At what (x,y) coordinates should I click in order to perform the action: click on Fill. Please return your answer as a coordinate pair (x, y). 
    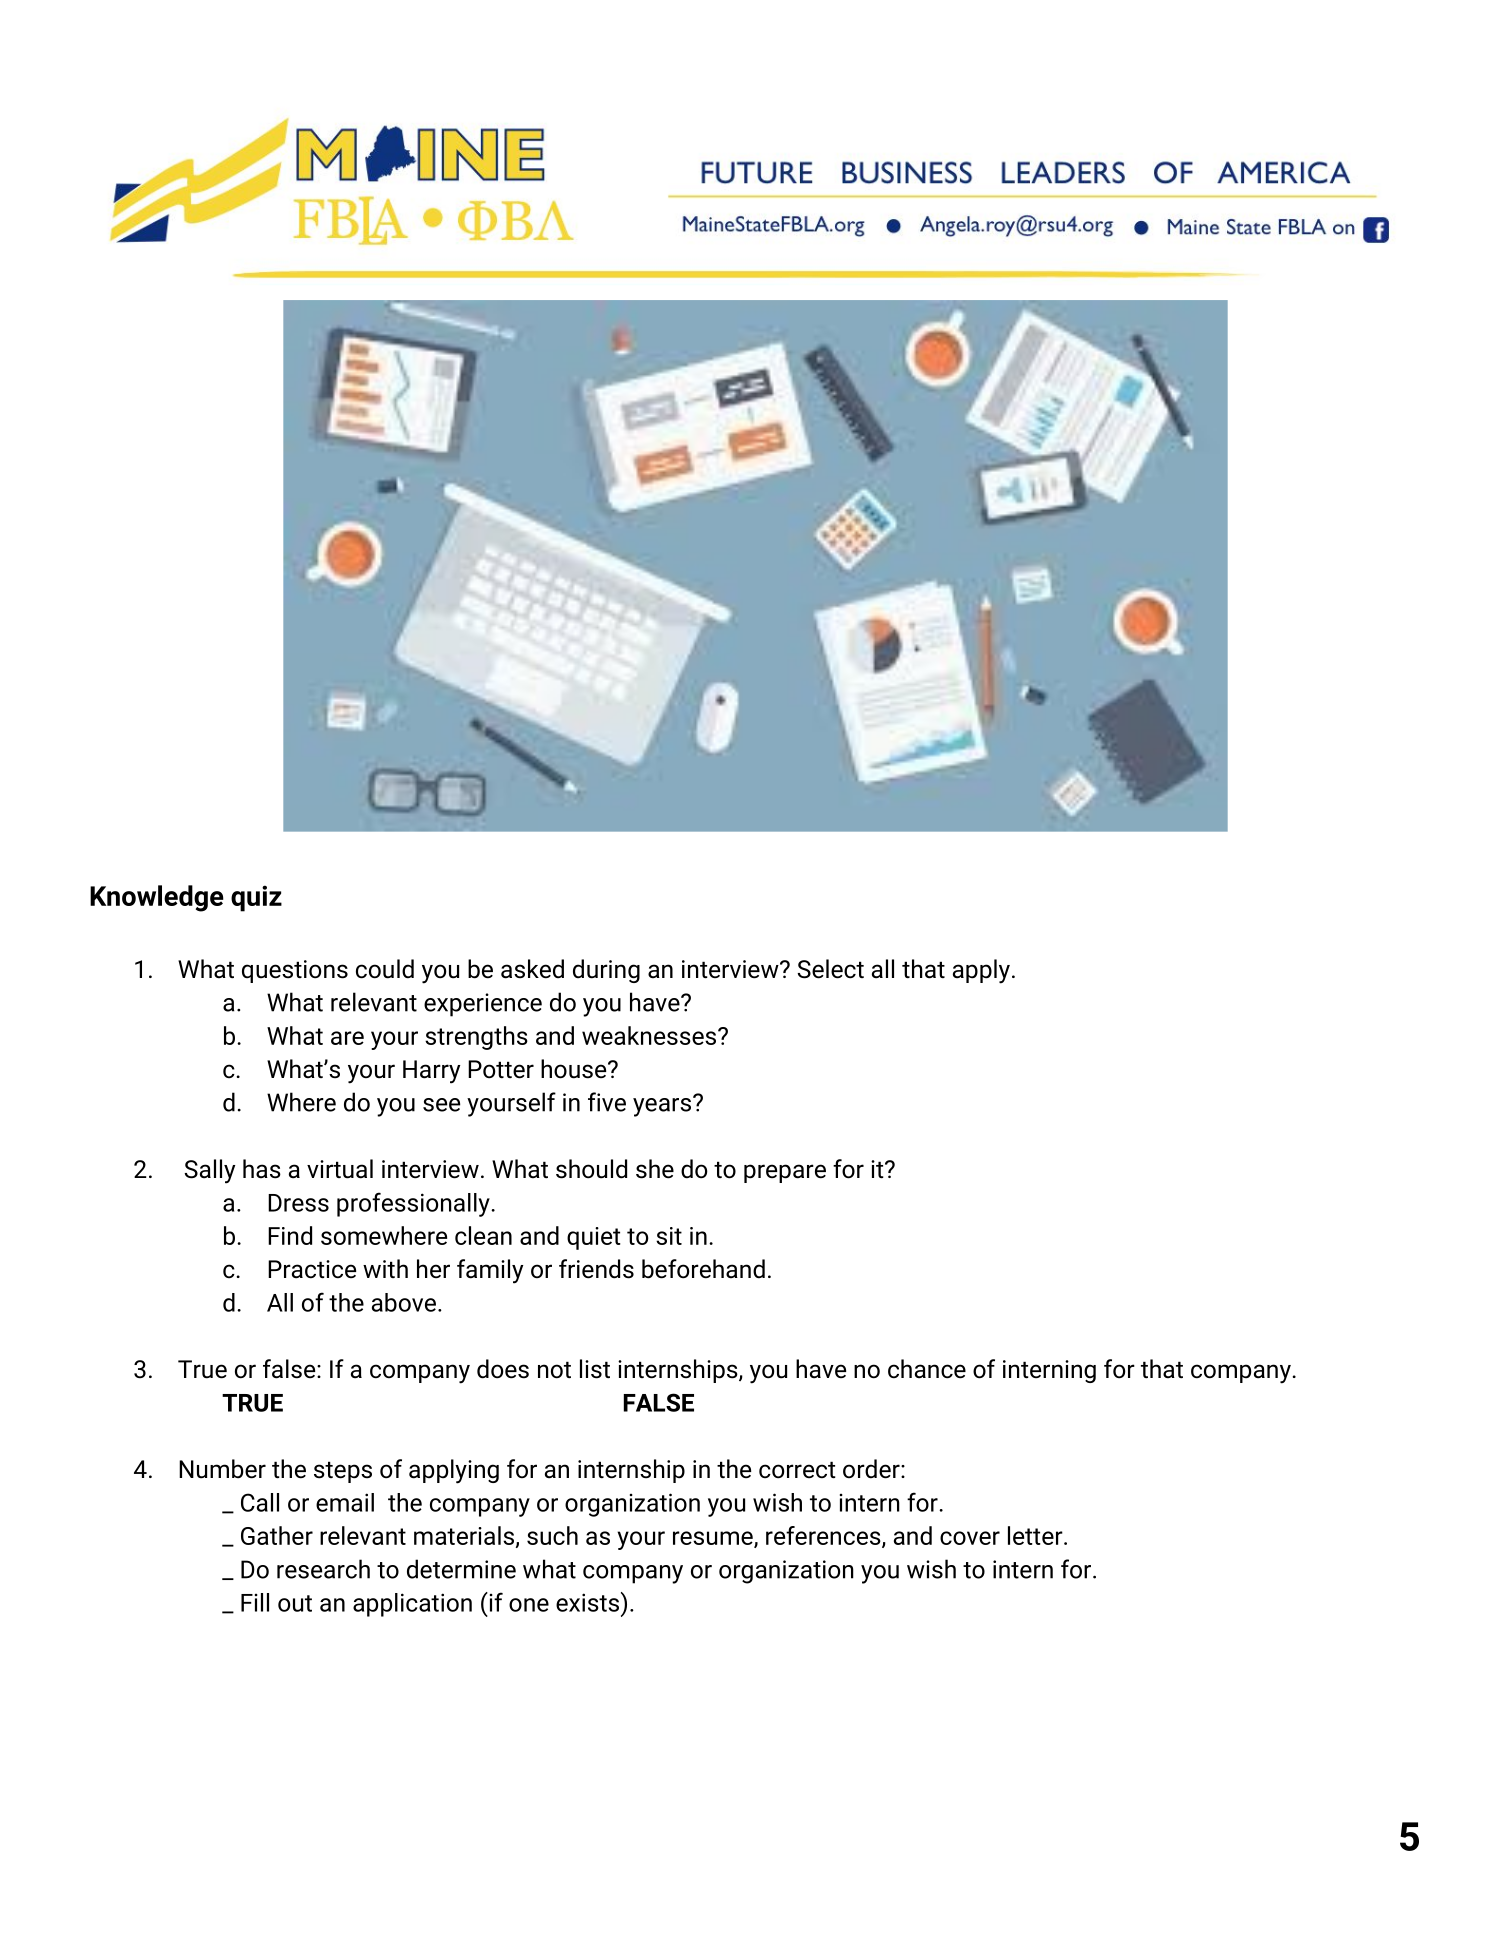
    Looking at the image, I should click on (255, 1602).
